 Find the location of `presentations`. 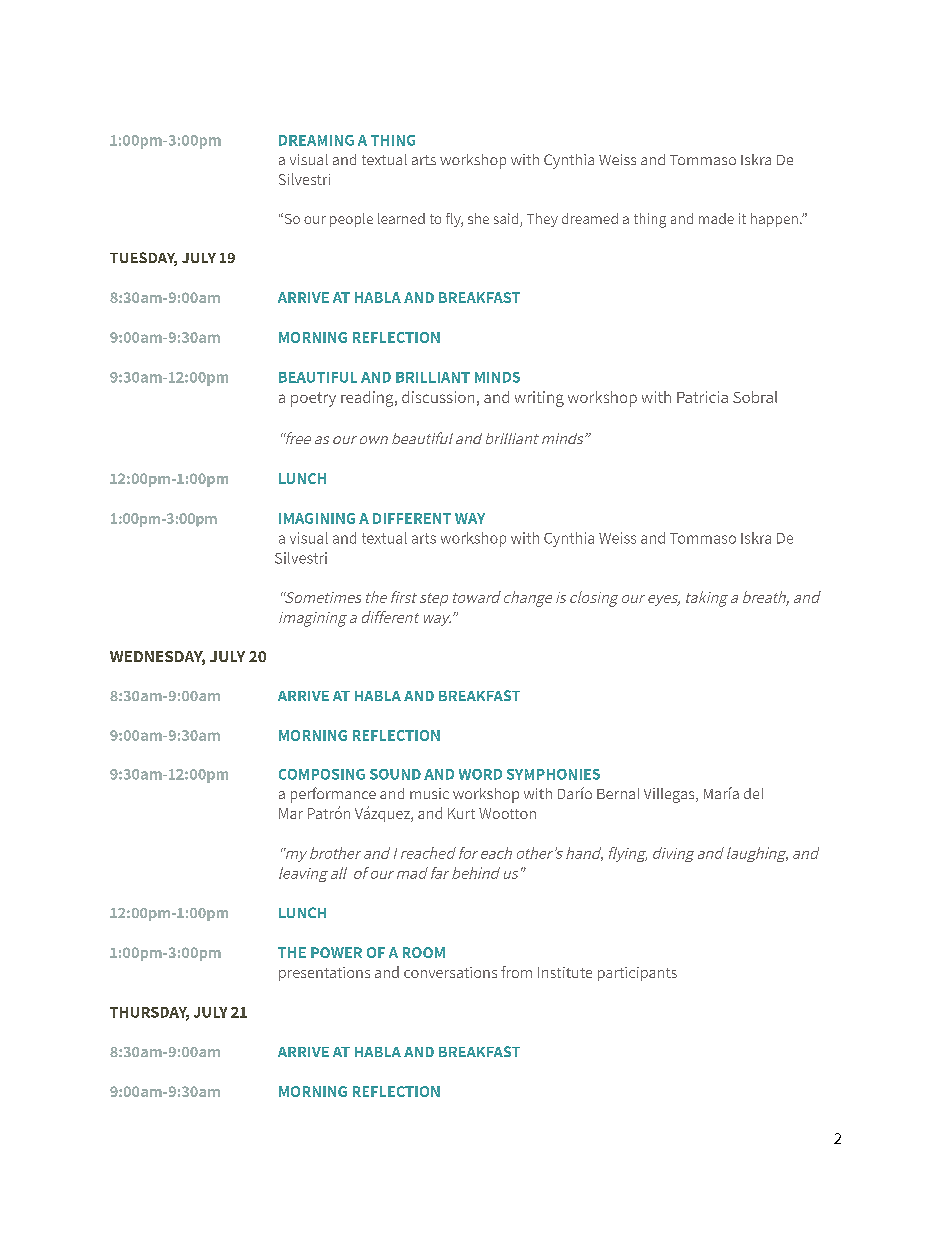

presentations is located at coordinates (324, 974).
